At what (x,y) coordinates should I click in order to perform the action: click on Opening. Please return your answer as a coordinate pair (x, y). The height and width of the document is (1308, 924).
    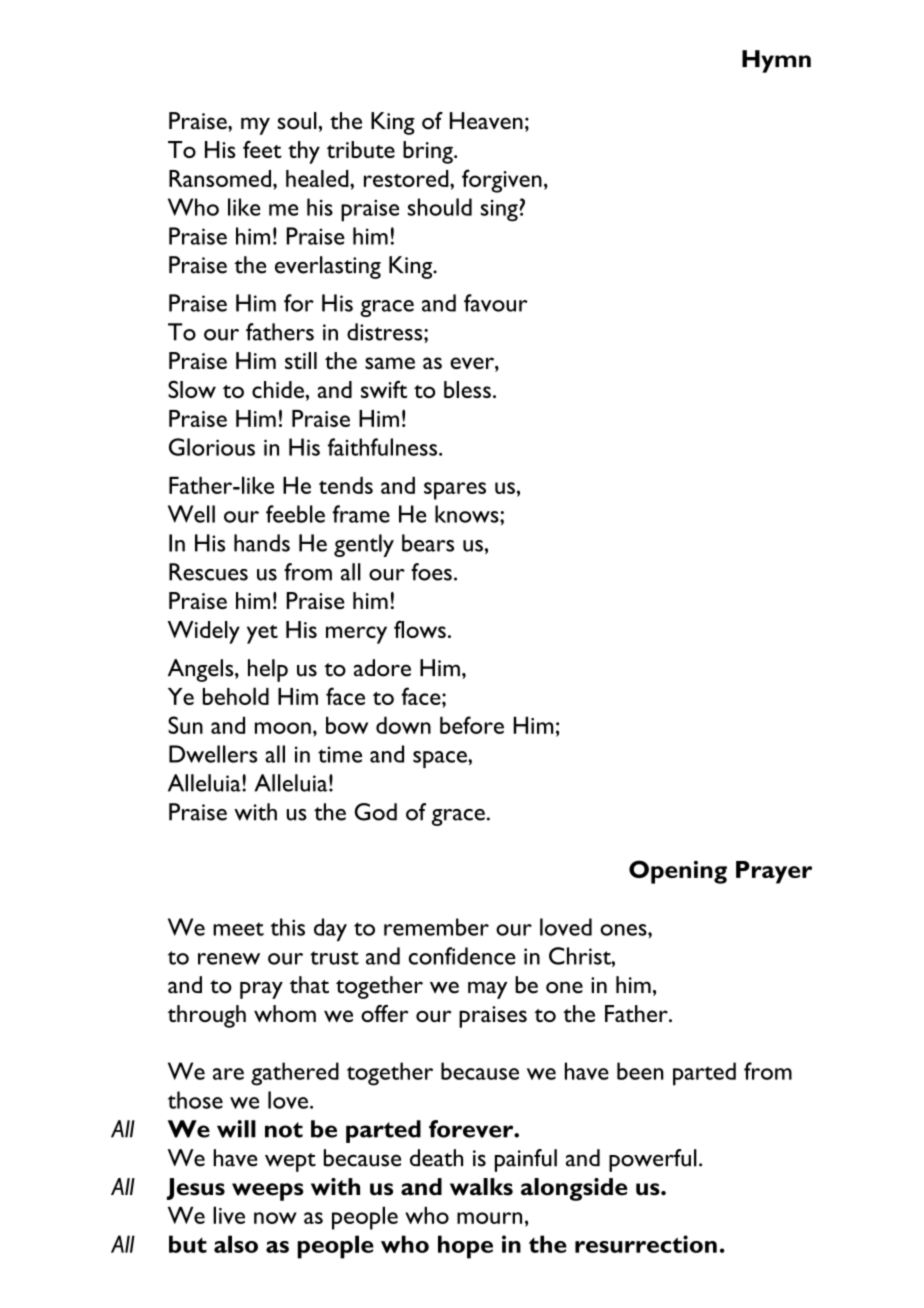
    Looking at the image, I should click on (678, 872).
